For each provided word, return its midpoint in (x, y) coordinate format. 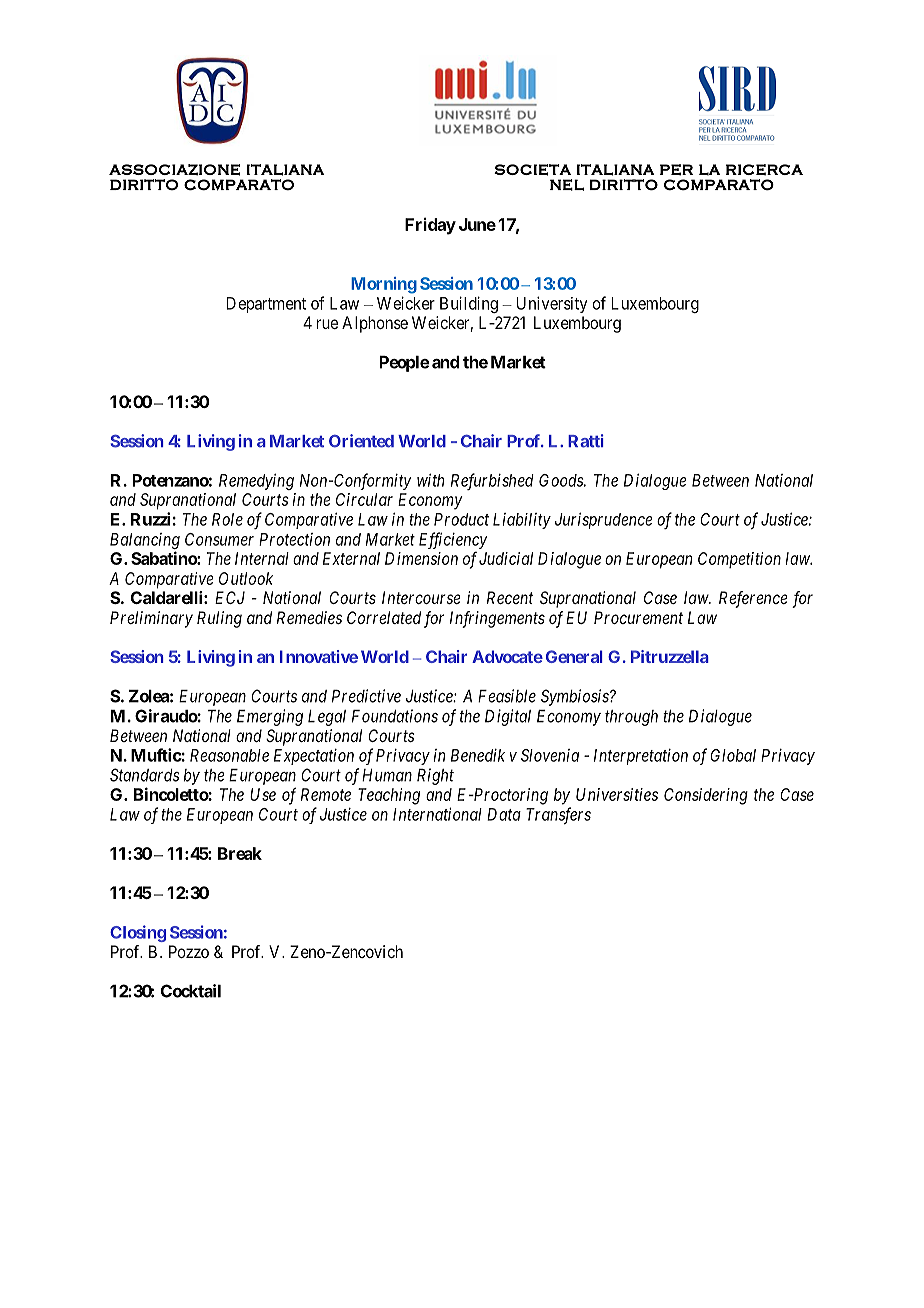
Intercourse (421, 597)
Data (504, 814)
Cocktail (191, 991)
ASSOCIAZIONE (174, 170)
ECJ (230, 597)
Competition (739, 560)
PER (676, 170)
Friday (430, 226)
